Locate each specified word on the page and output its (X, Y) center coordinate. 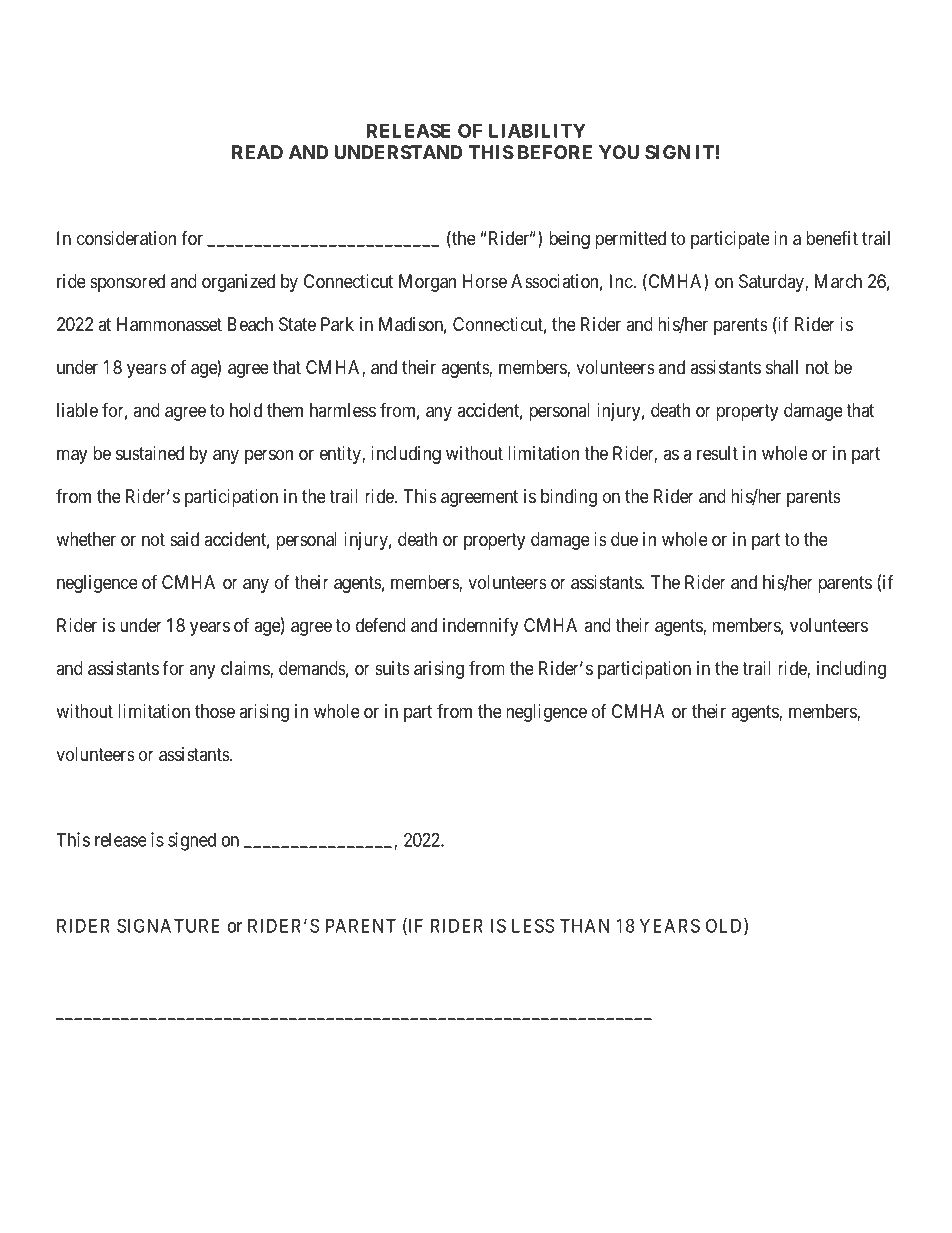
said (184, 539)
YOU (619, 152)
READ (257, 152)
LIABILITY (537, 131)
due (624, 539)
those (215, 711)
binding (569, 498)
